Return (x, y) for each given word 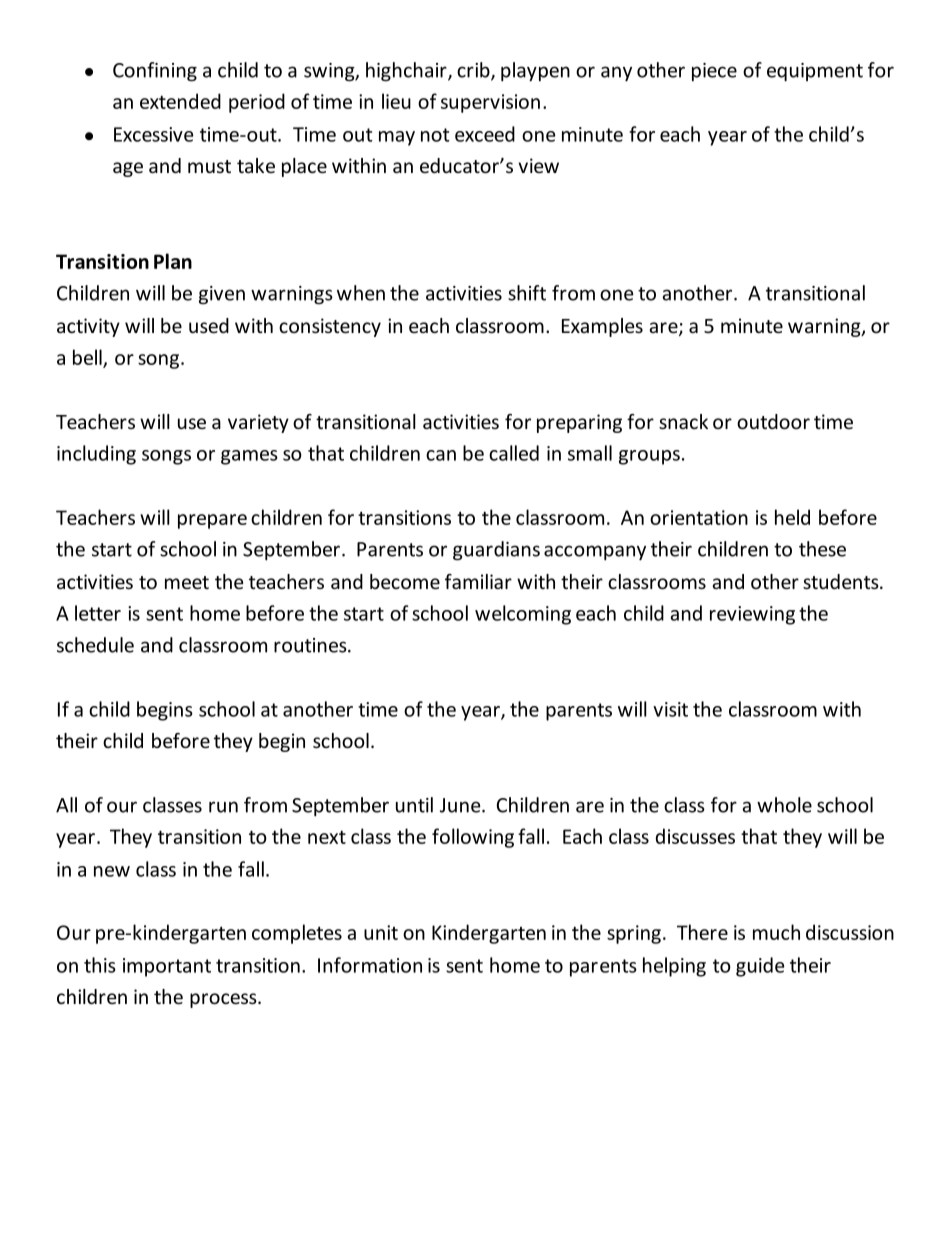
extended (180, 101)
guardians (496, 550)
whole (784, 805)
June (461, 805)
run (223, 807)
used (209, 325)
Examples (602, 327)
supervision (490, 103)
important (167, 967)
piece (714, 72)
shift (527, 293)
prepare (212, 521)
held (792, 517)
